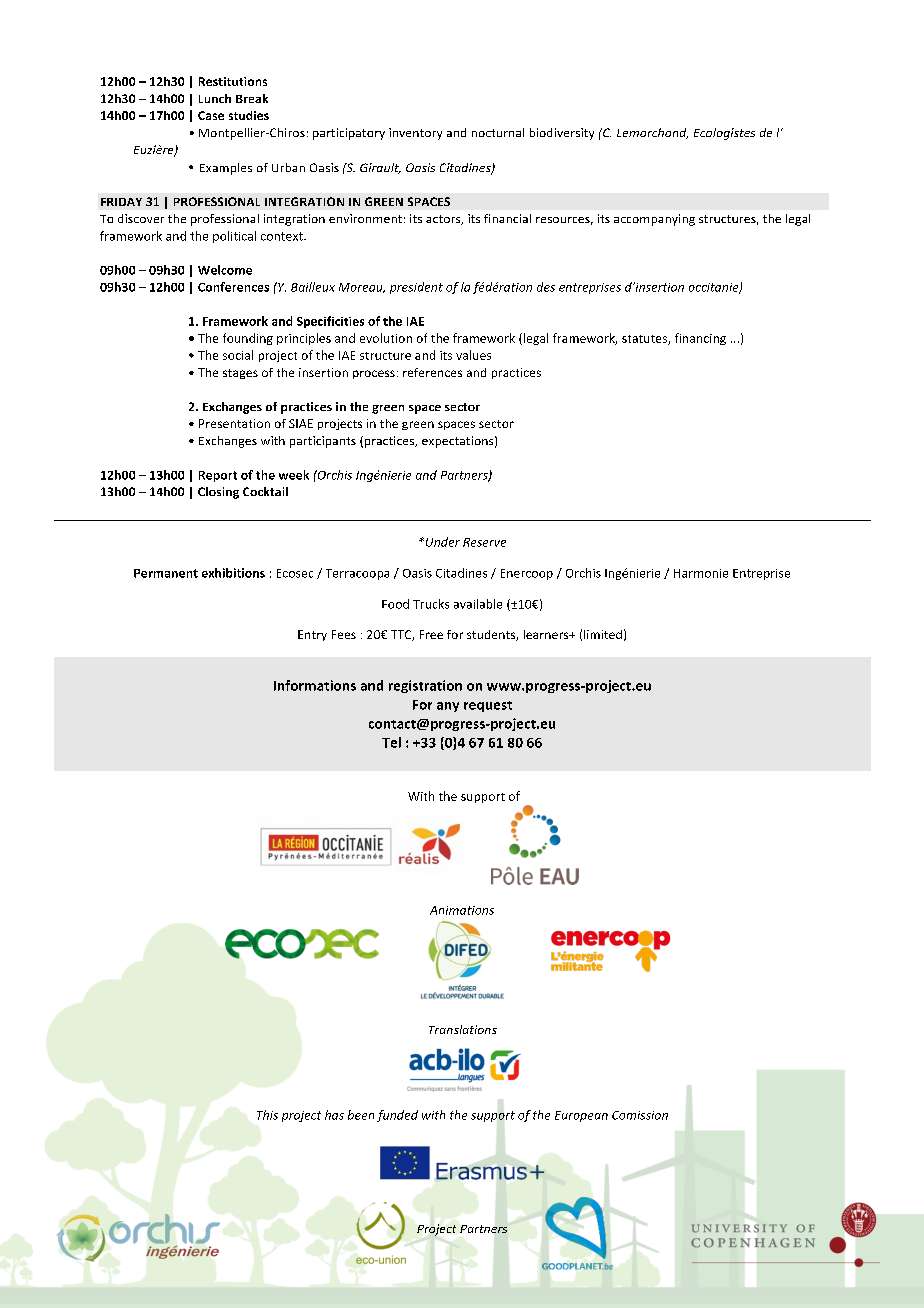 This document has height=1308, width=924. I want to click on financing, so click(700, 339).
